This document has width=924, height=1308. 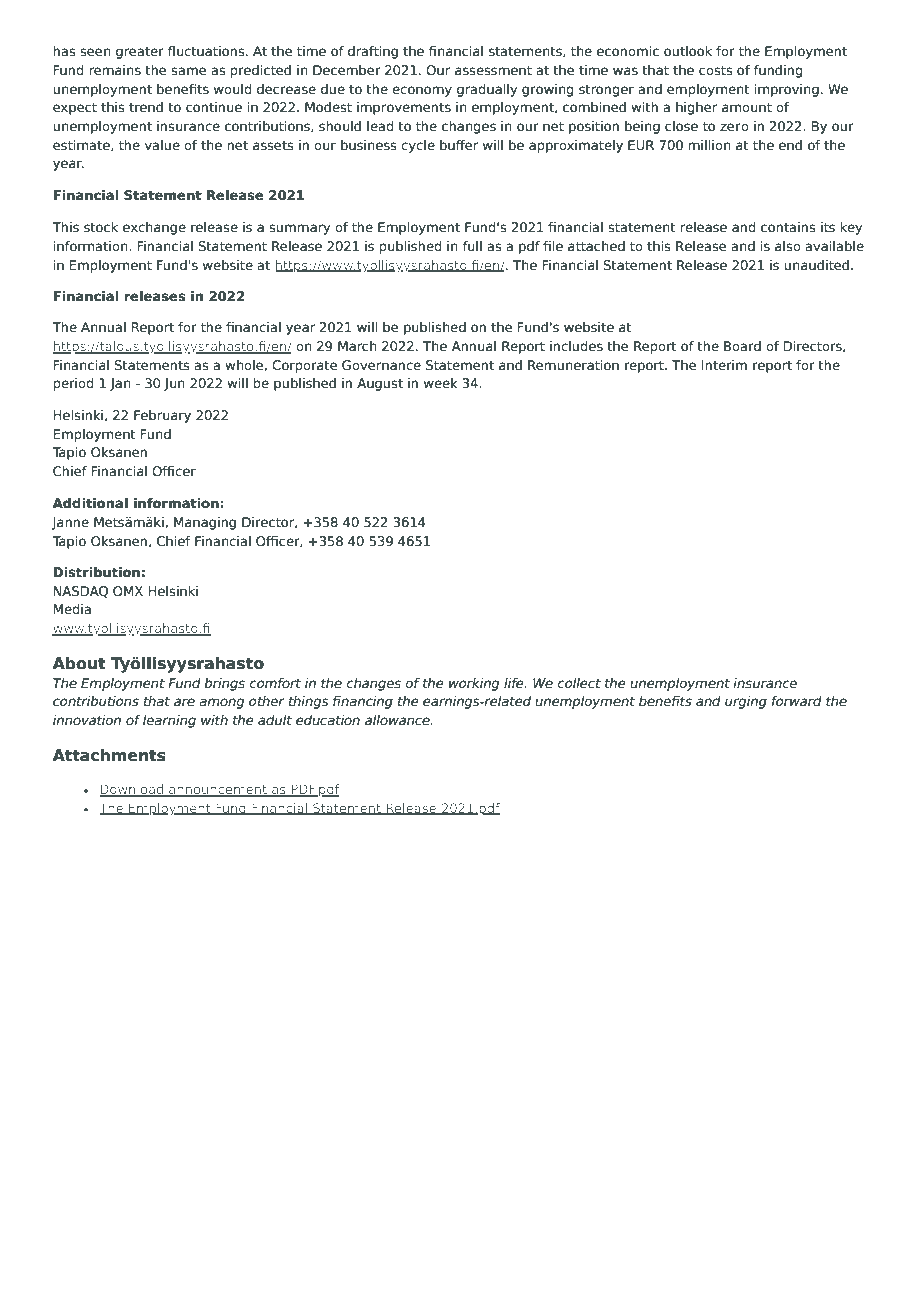 What do you see at coordinates (493, 70) in the document?
I see `assessment` at bounding box center [493, 70].
